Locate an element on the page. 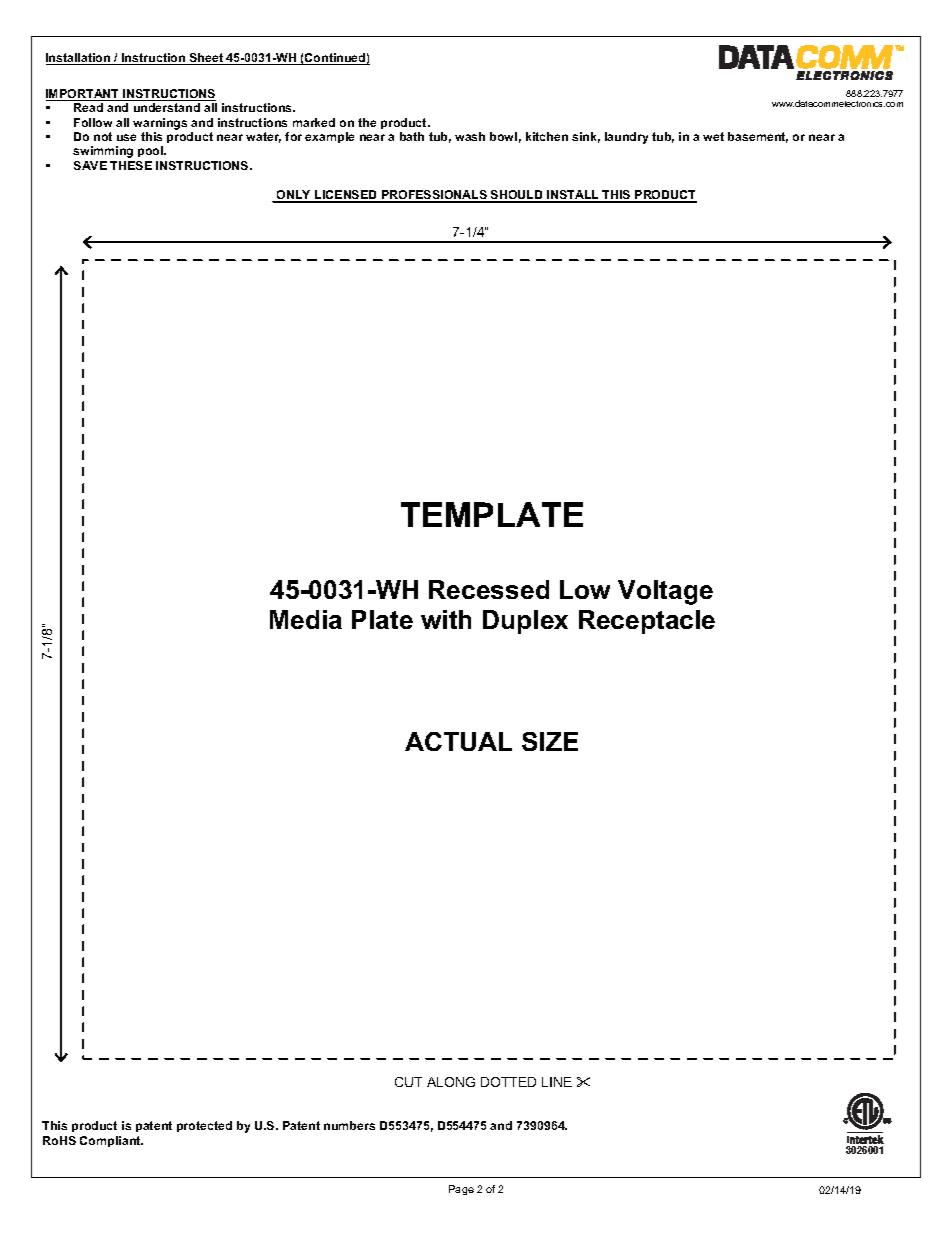  wet is located at coordinates (713, 136).
